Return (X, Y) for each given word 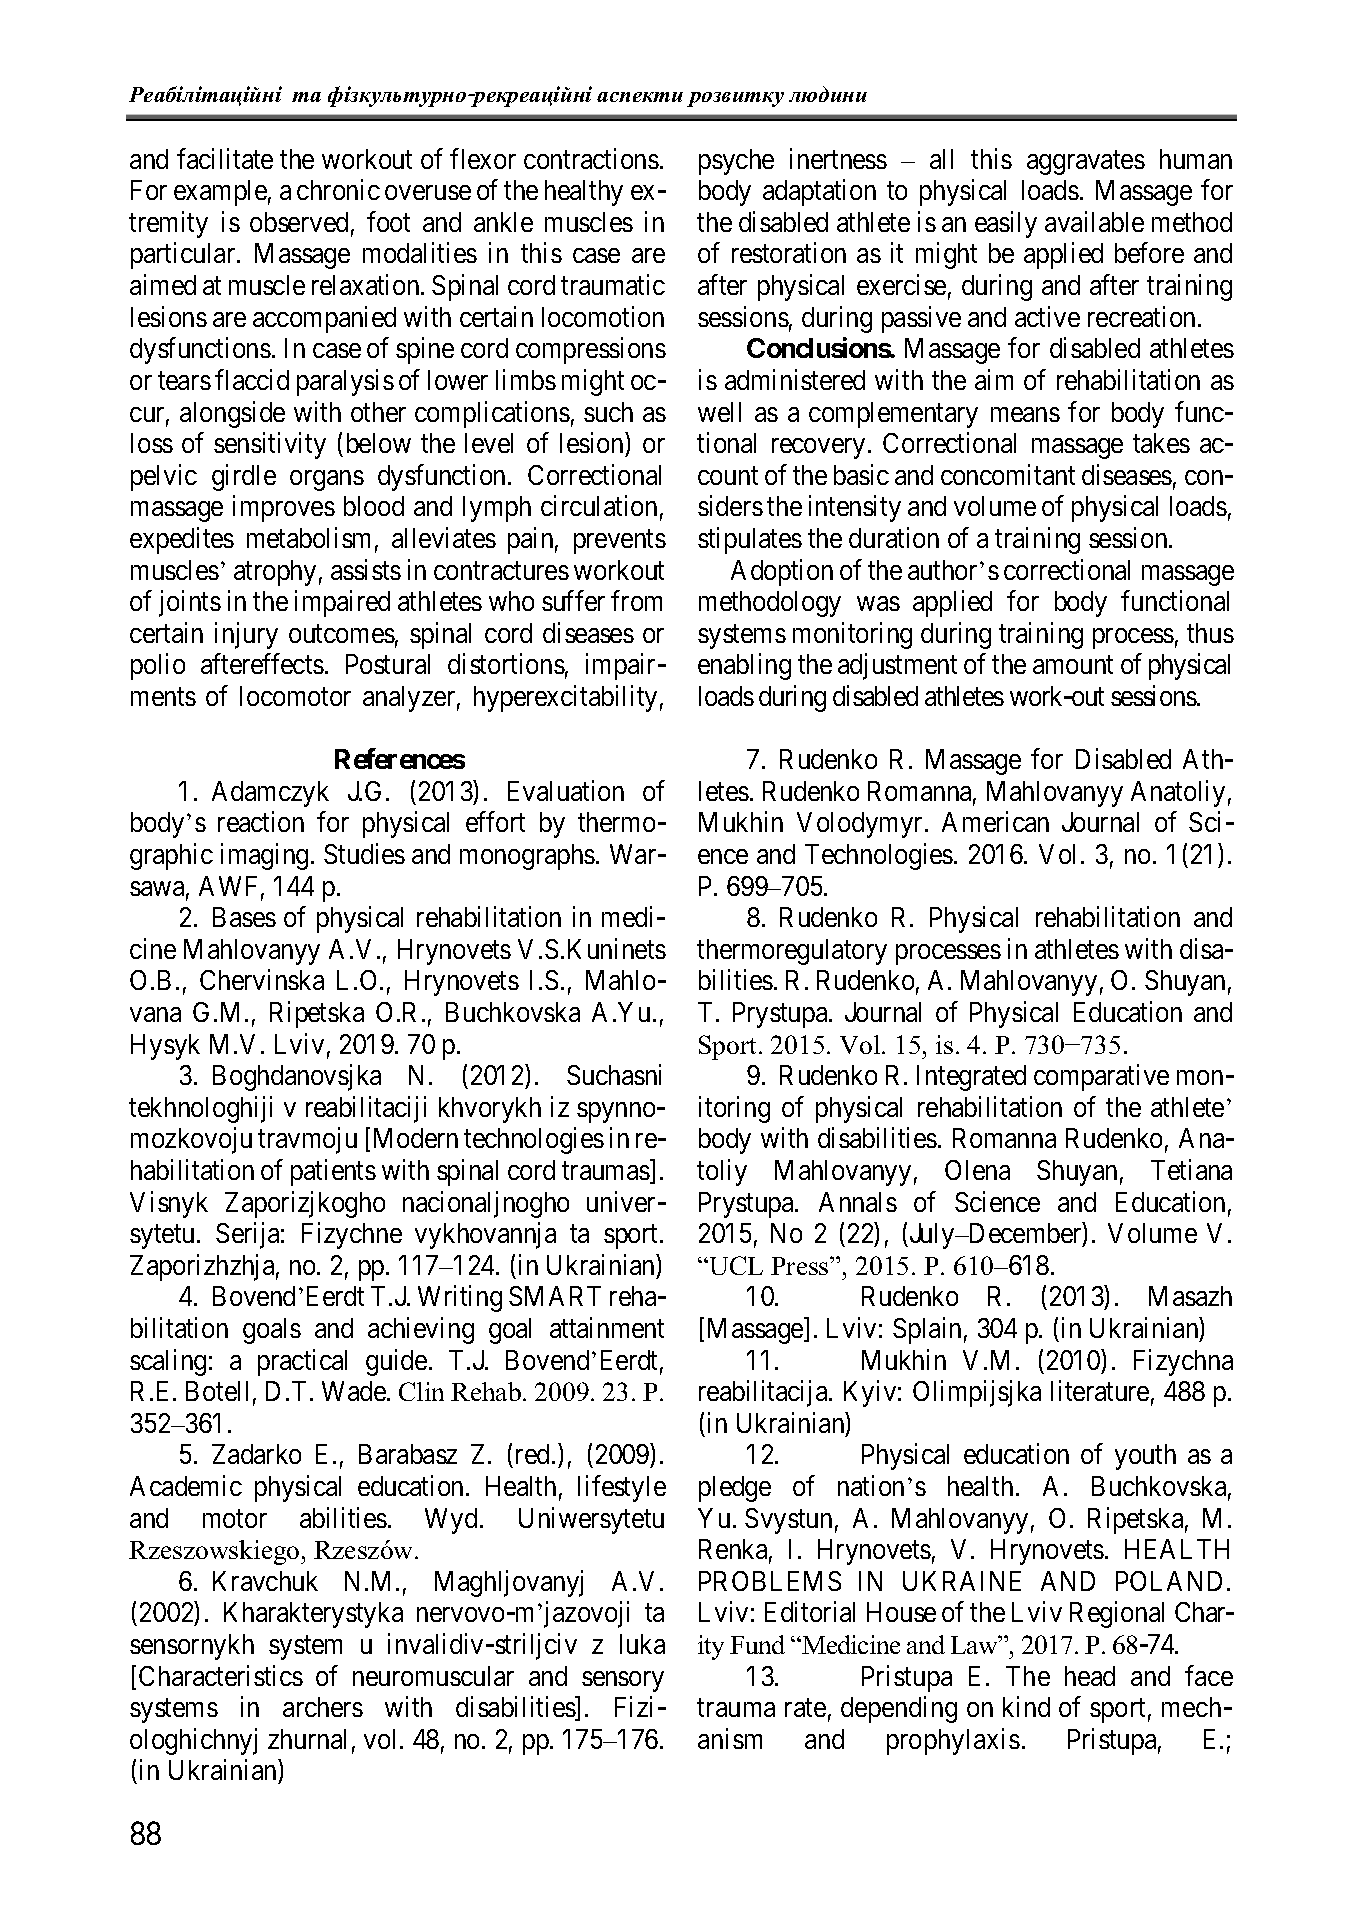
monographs (527, 857)
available (1094, 221)
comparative (1101, 1077)
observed (299, 222)
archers (323, 1707)
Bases (244, 917)
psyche (736, 162)
